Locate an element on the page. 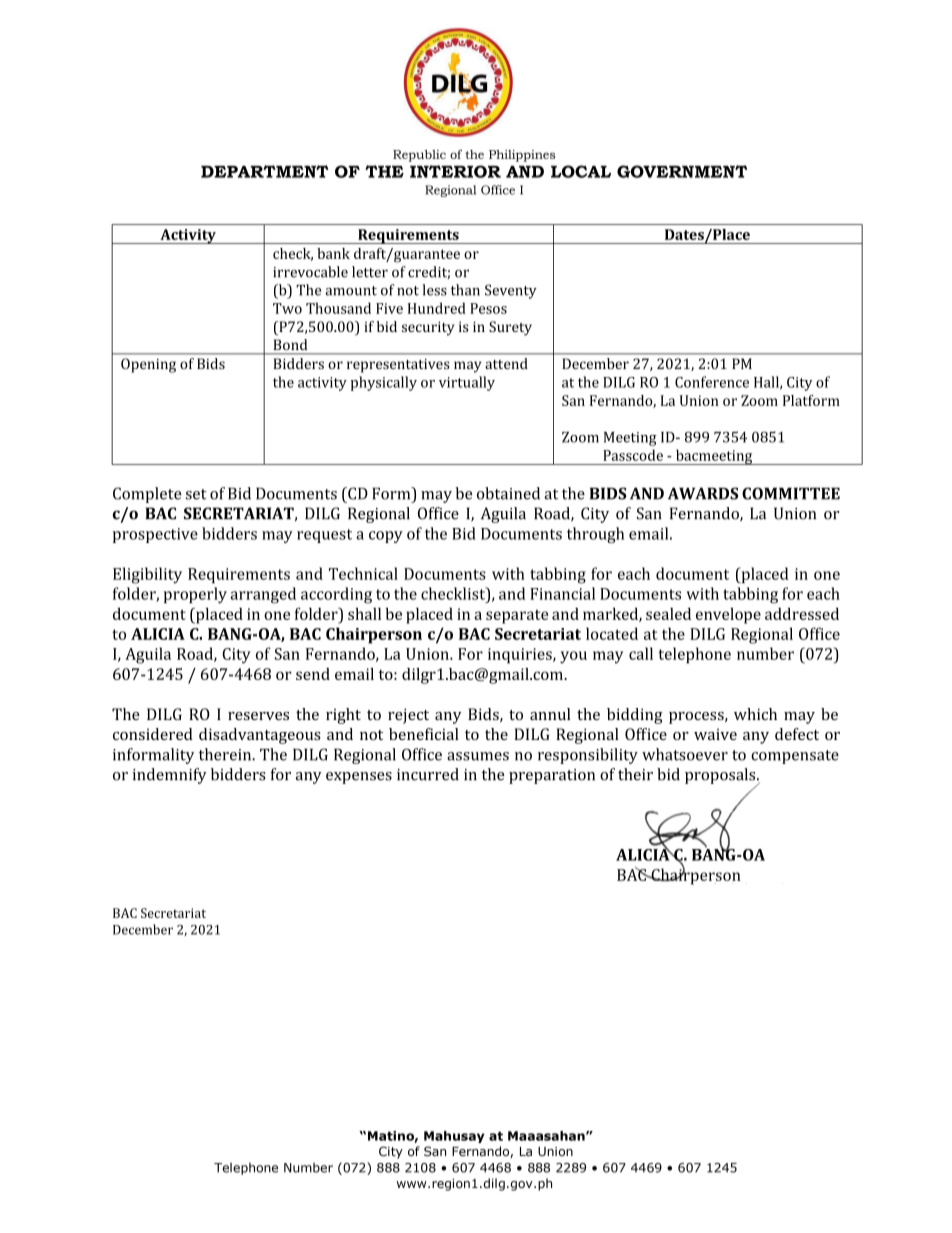 This document has width=952, height=1233. obtained is located at coordinates (508, 493).
